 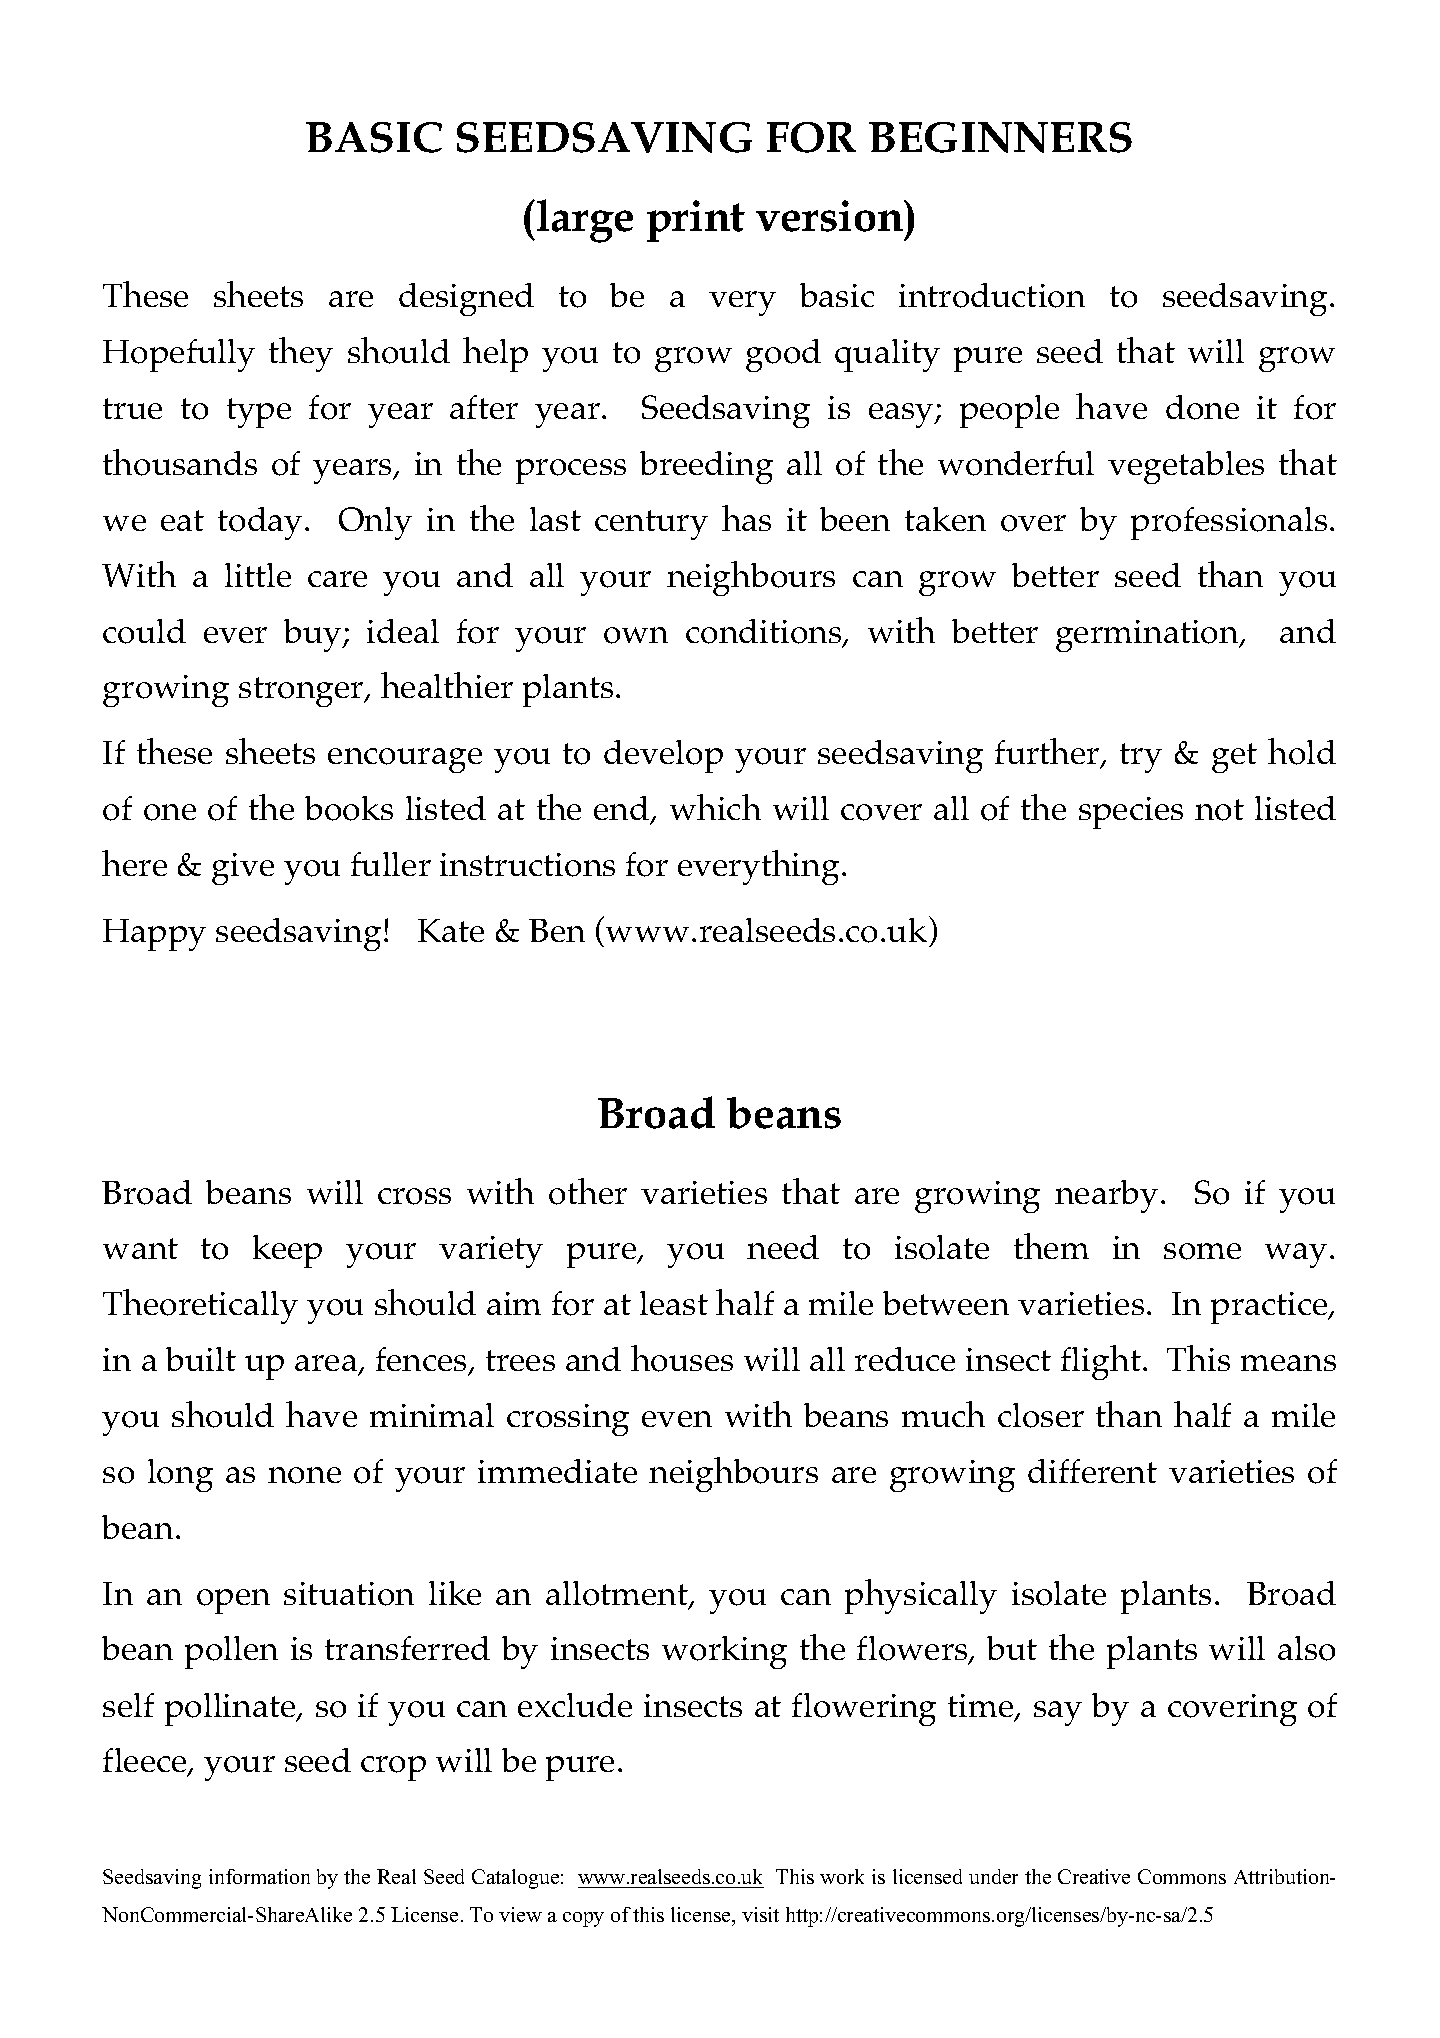 What do you see at coordinates (557, 930) in the image?
I see `Ben` at bounding box center [557, 930].
